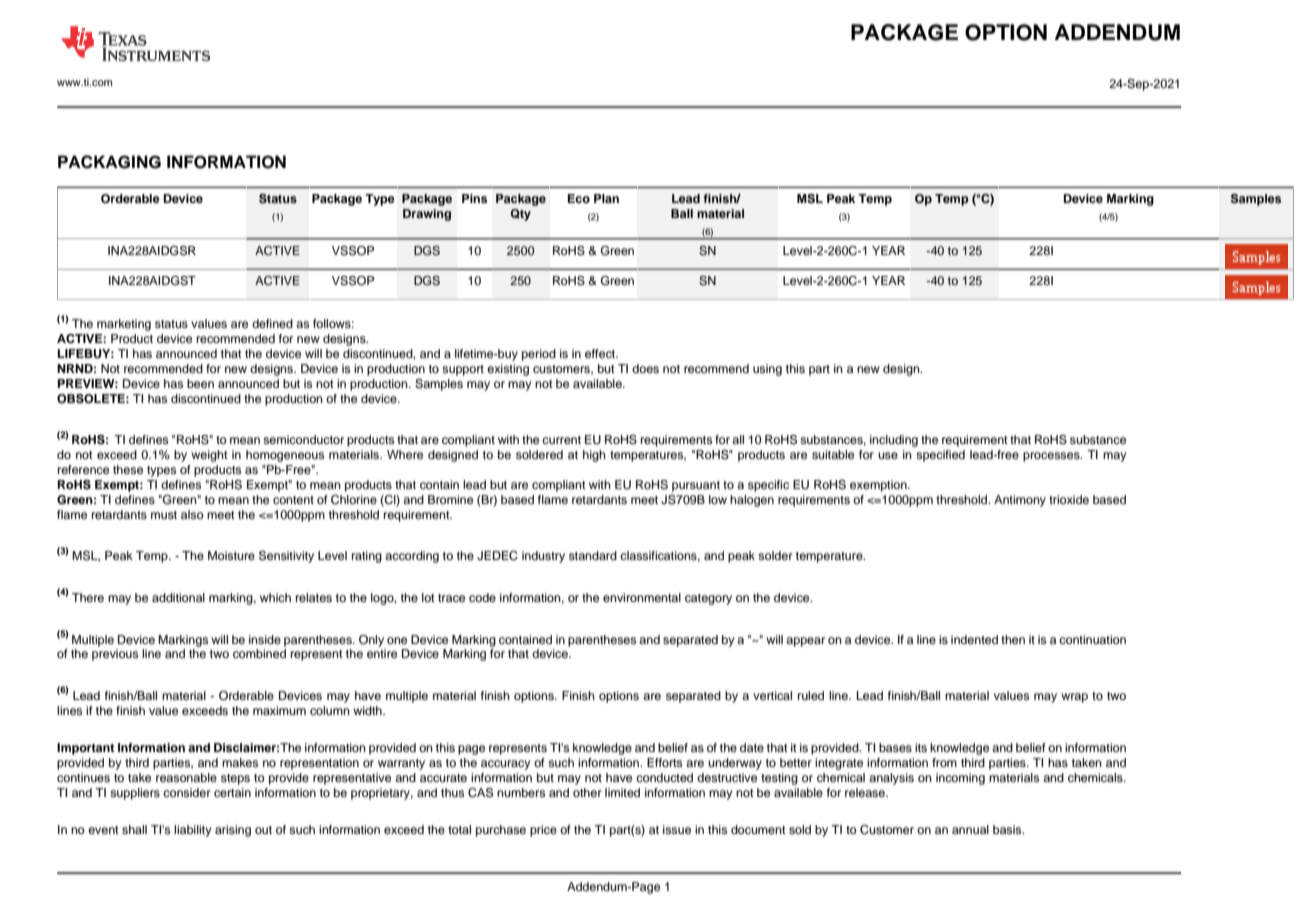  I want to click on Plan, so click(606, 198).
